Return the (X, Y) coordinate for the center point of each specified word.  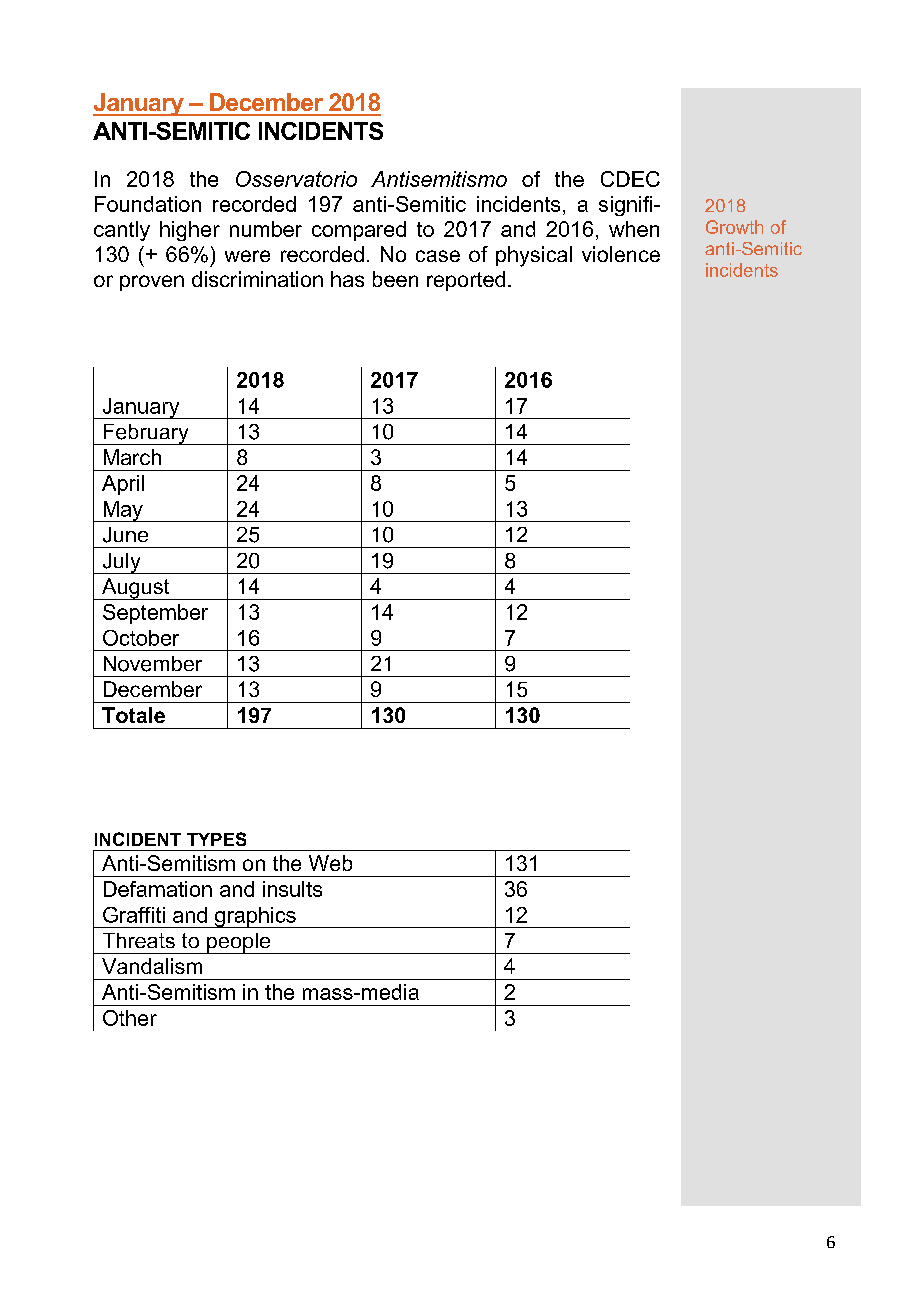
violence (621, 254)
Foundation (148, 204)
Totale (133, 715)
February (146, 434)
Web (330, 863)
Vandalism (152, 966)
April (123, 485)
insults (292, 889)
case (438, 256)
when (634, 229)
